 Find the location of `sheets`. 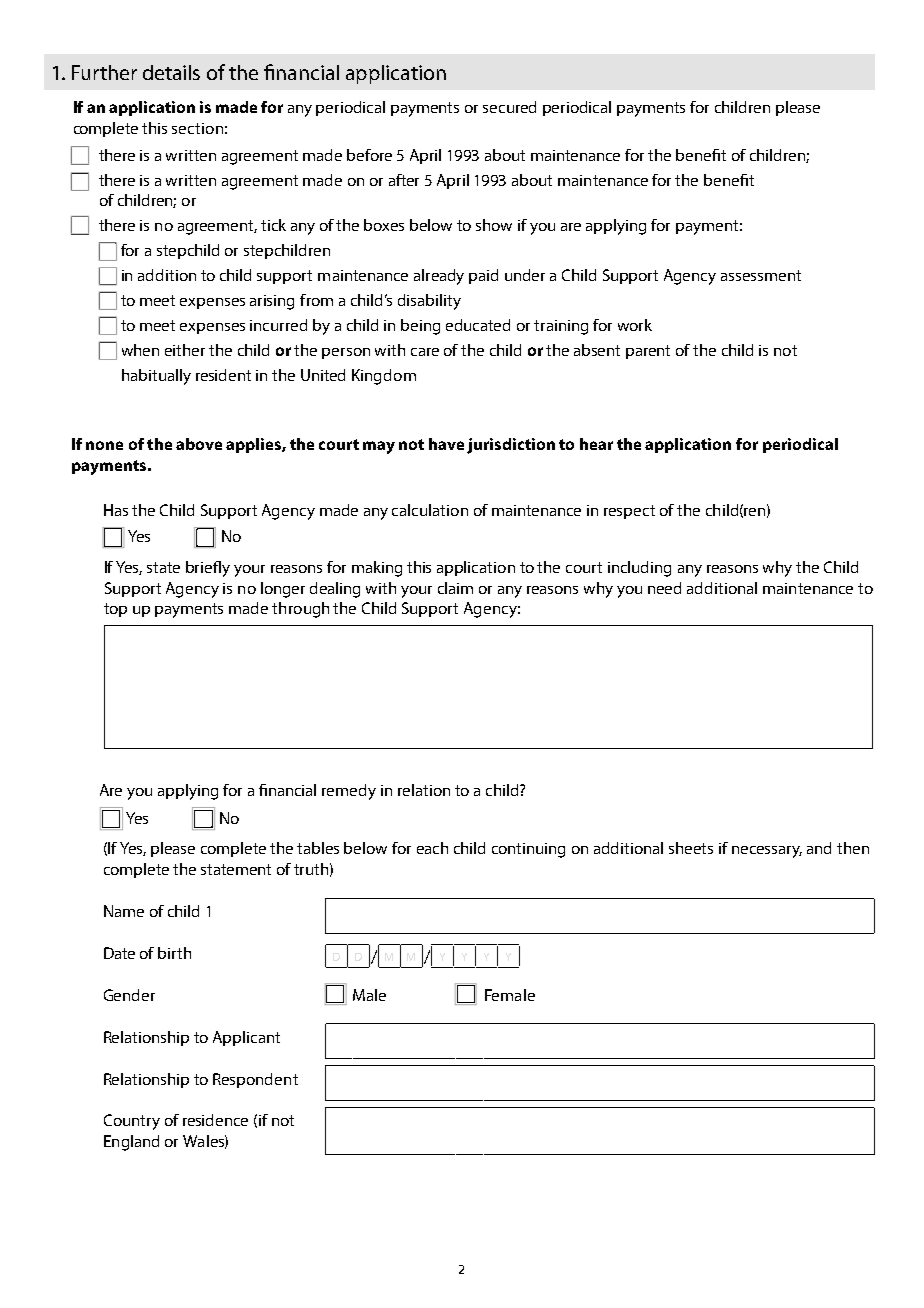

sheets is located at coordinates (691, 848).
